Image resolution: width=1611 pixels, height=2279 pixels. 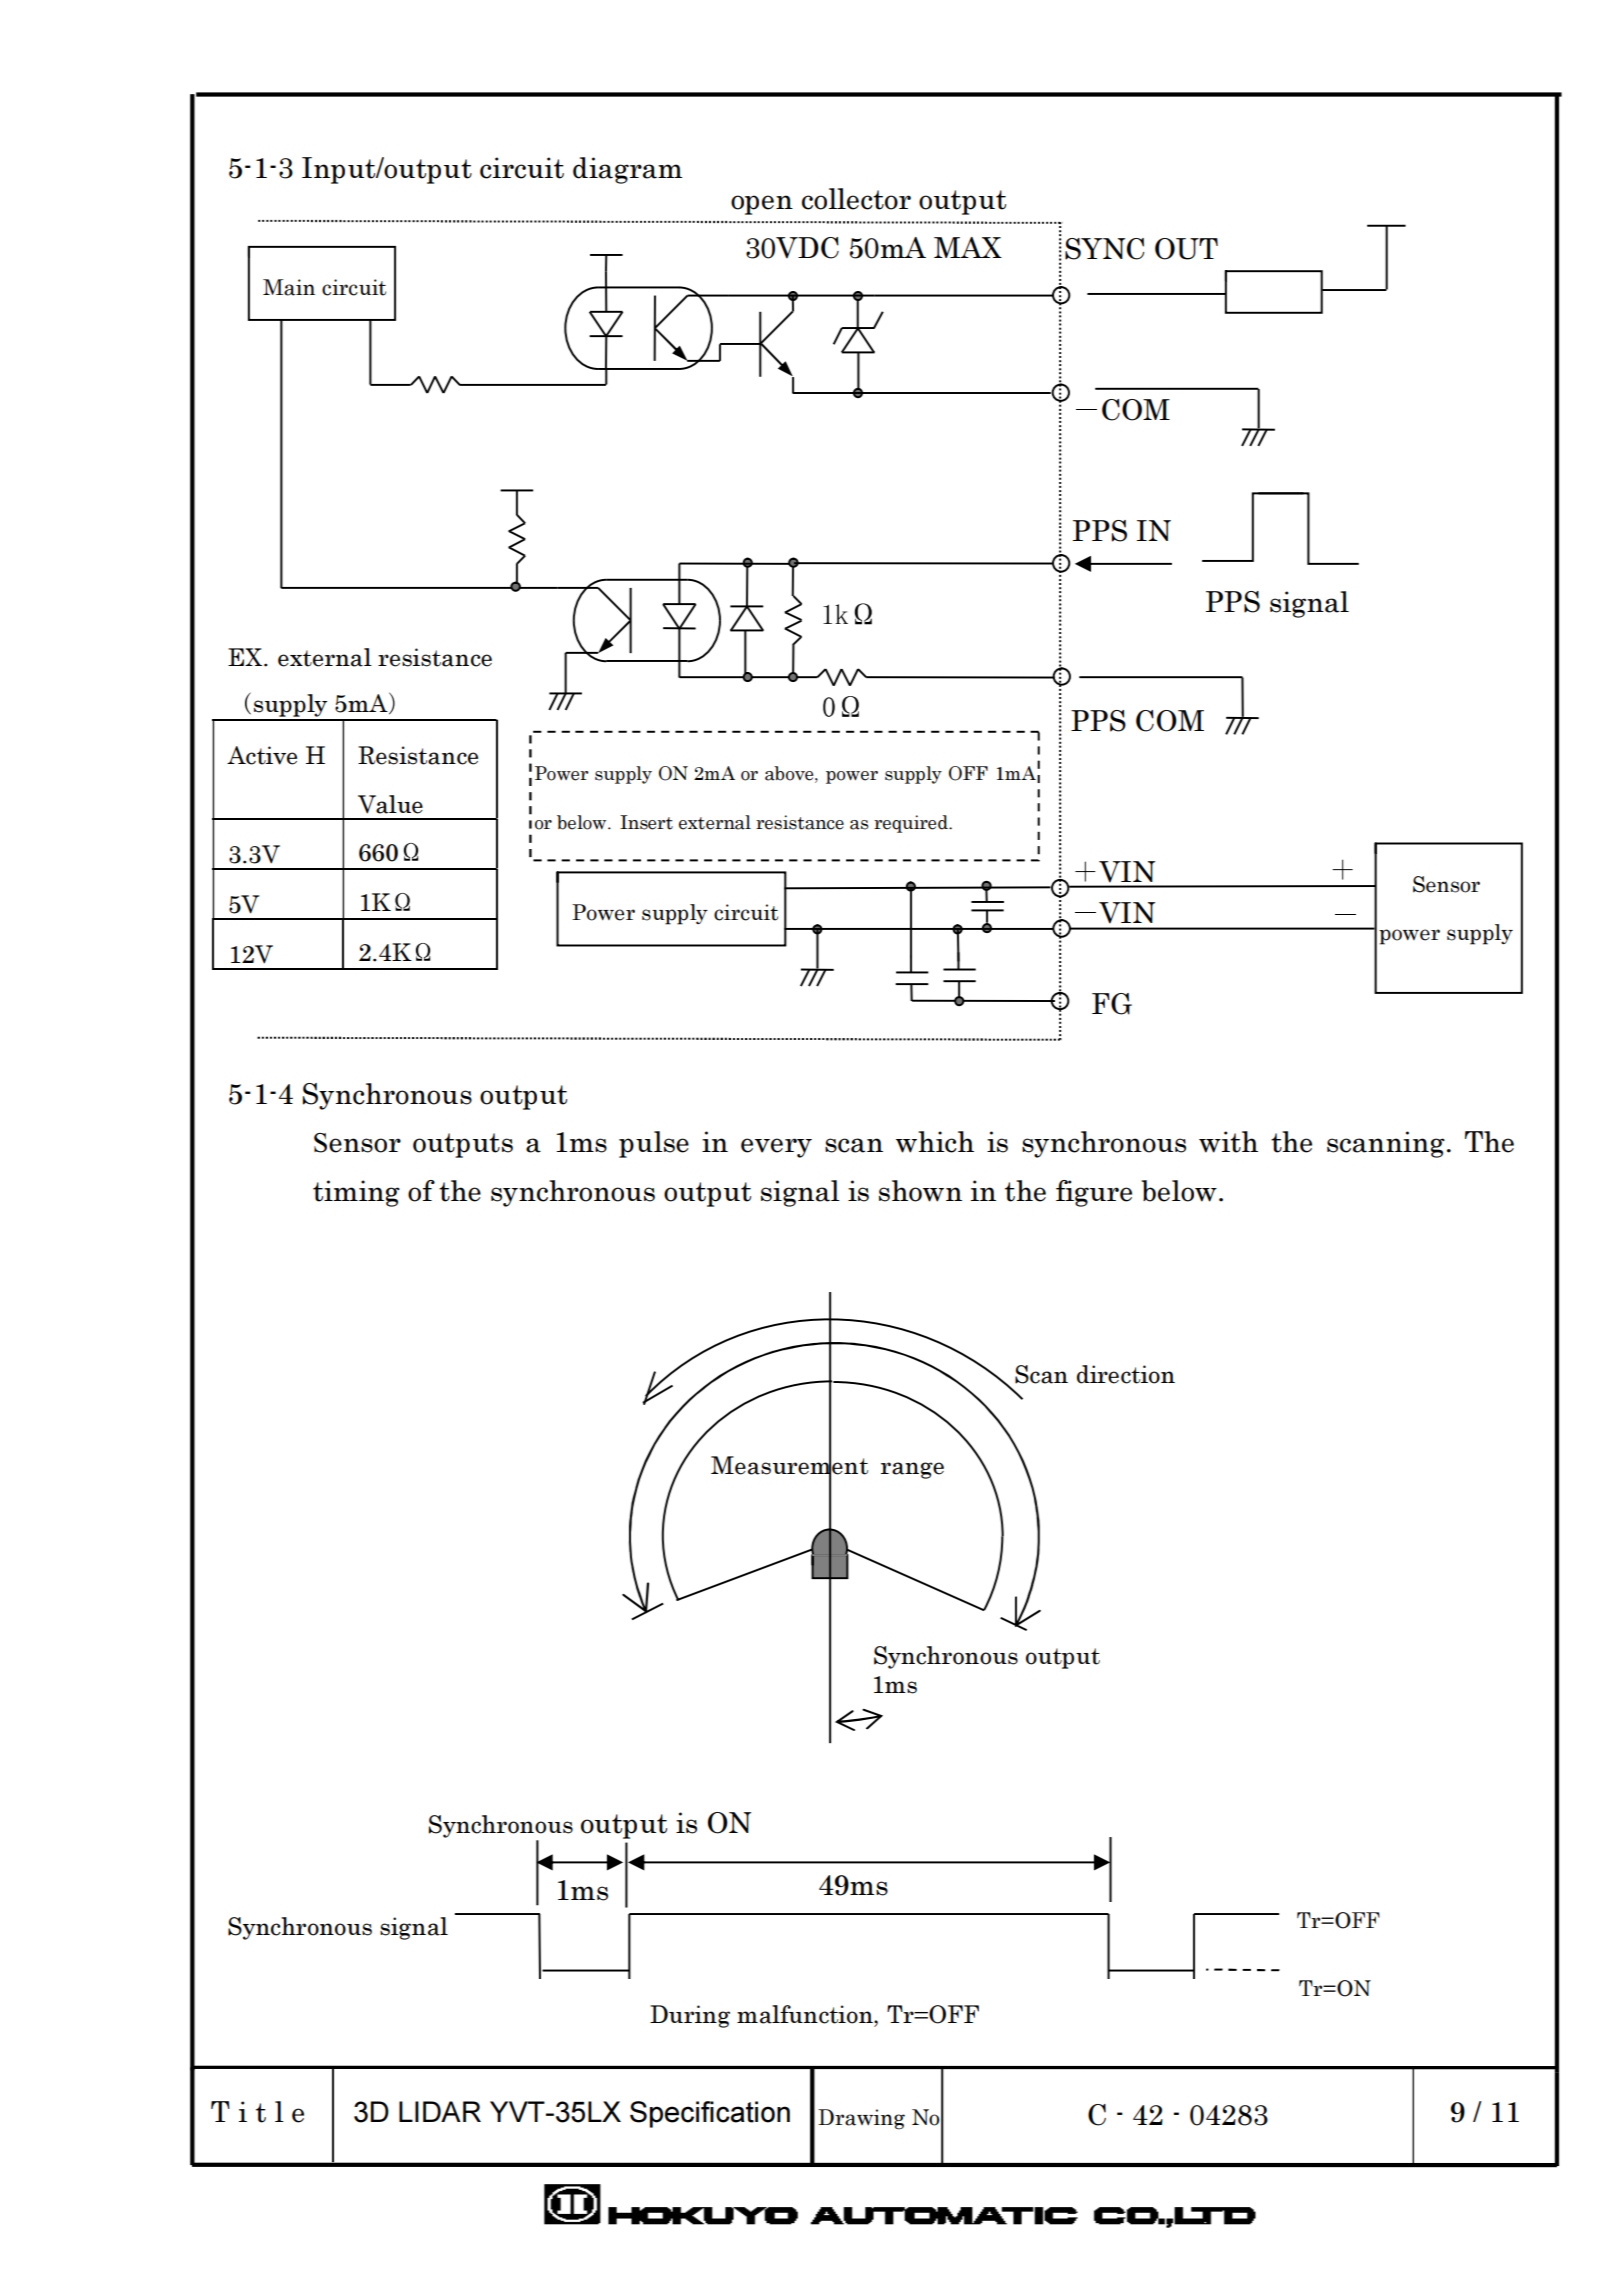 What do you see at coordinates (856, 199) in the image?
I see `collector` at bounding box center [856, 199].
